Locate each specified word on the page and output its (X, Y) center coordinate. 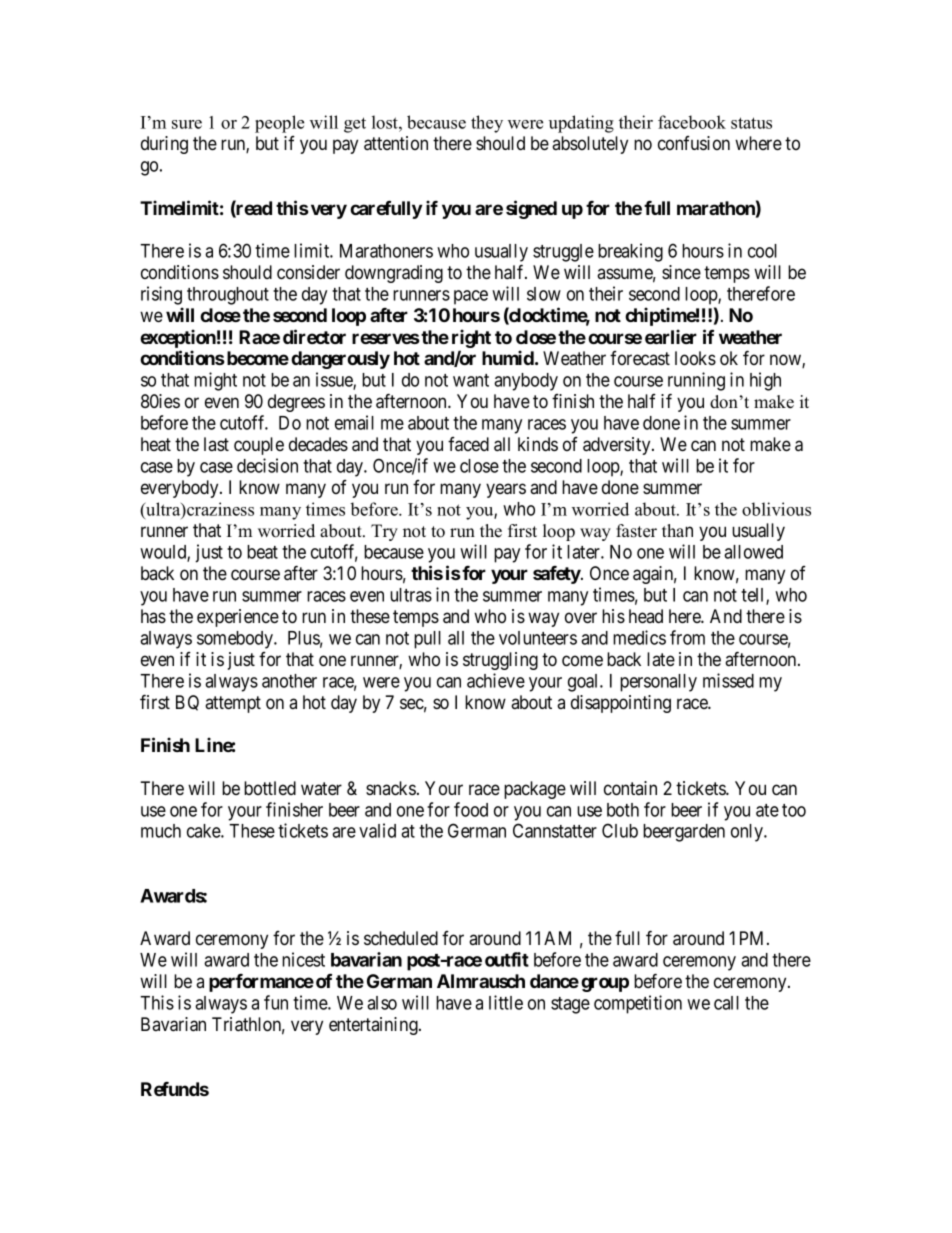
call (726, 1003)
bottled (270, 788)
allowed (753, 552)
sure (187, 124)
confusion (694, 143)
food (471, 809)
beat (262, 552)
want (471, 380)
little (506, 1002)
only (748, 833)
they (487, 124)
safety (557, 575)
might (215, 381)
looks (695, 358)
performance (261, 983)
